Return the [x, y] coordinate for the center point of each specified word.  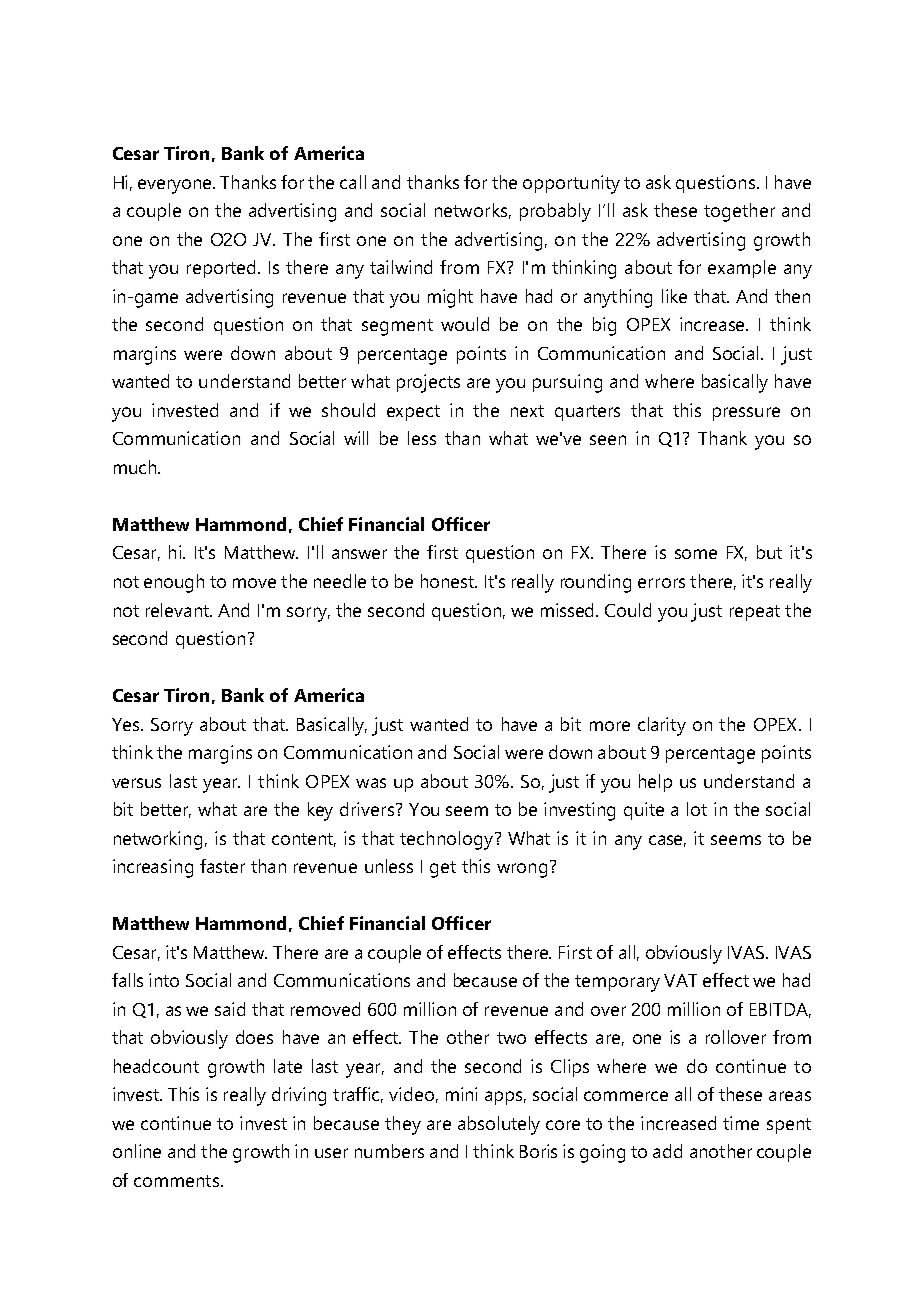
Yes [127, 724]
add [667, 1151]
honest [448, 581]
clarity [662, 726]
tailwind [401, 267]
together [739, 212]
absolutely [499, 1125]
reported [223, 269]
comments [176, 1181]
